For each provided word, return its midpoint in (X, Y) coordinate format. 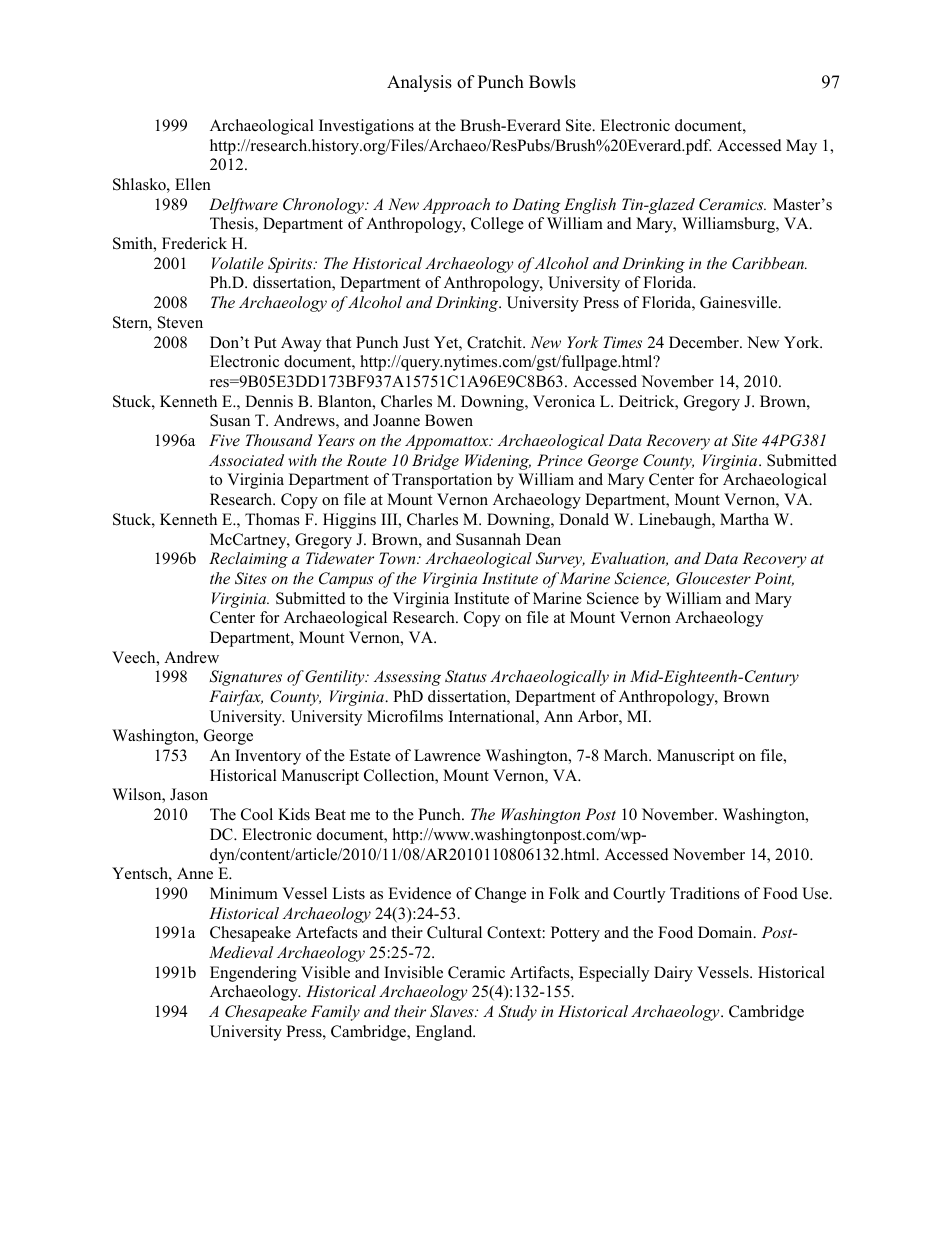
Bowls (552, 82)
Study (517, 1013)
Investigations (366, 127)
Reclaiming (248, 560)
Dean (543, 539)
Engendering (253, 974)
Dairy (673, 974)
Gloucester (713, 578)
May (801, 147)
